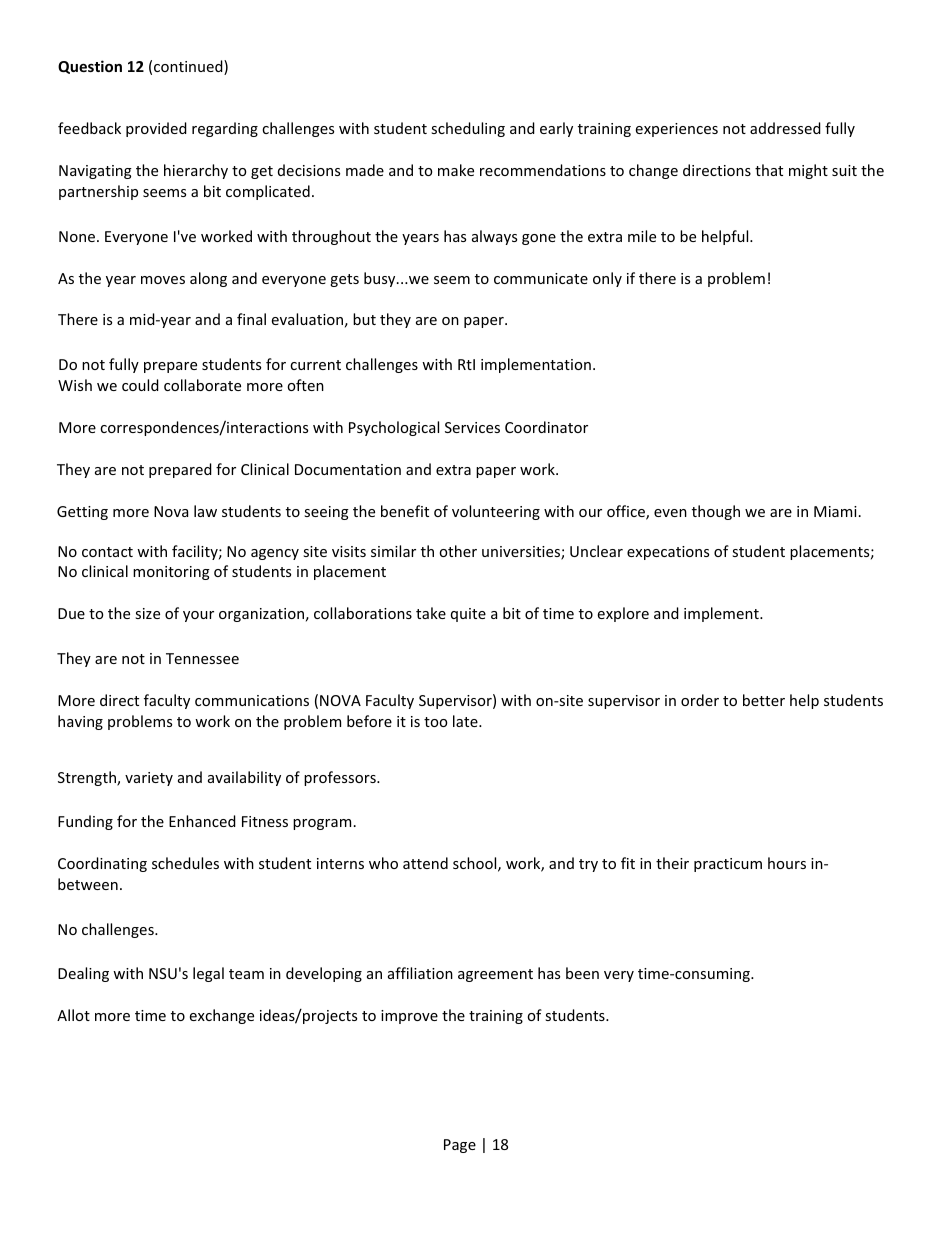 The image size is (952, 1233). What do you see at coordinates (607, 279) in the document?
I see `only` at bounding box center [607, 279].
